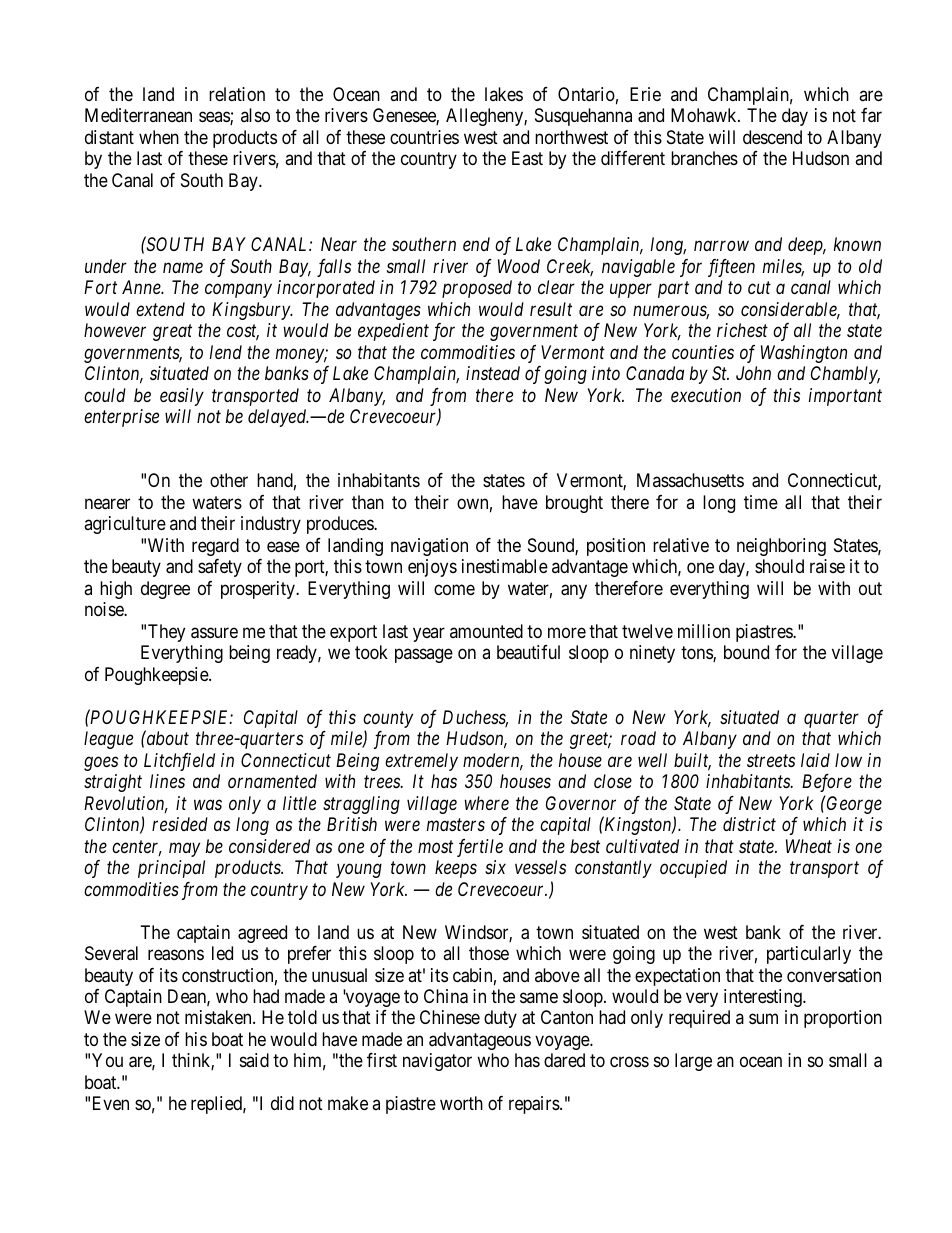 Image resolution: width=952 pixels, height=1233 pixels. I want to click on said, so click(254, 1060).
